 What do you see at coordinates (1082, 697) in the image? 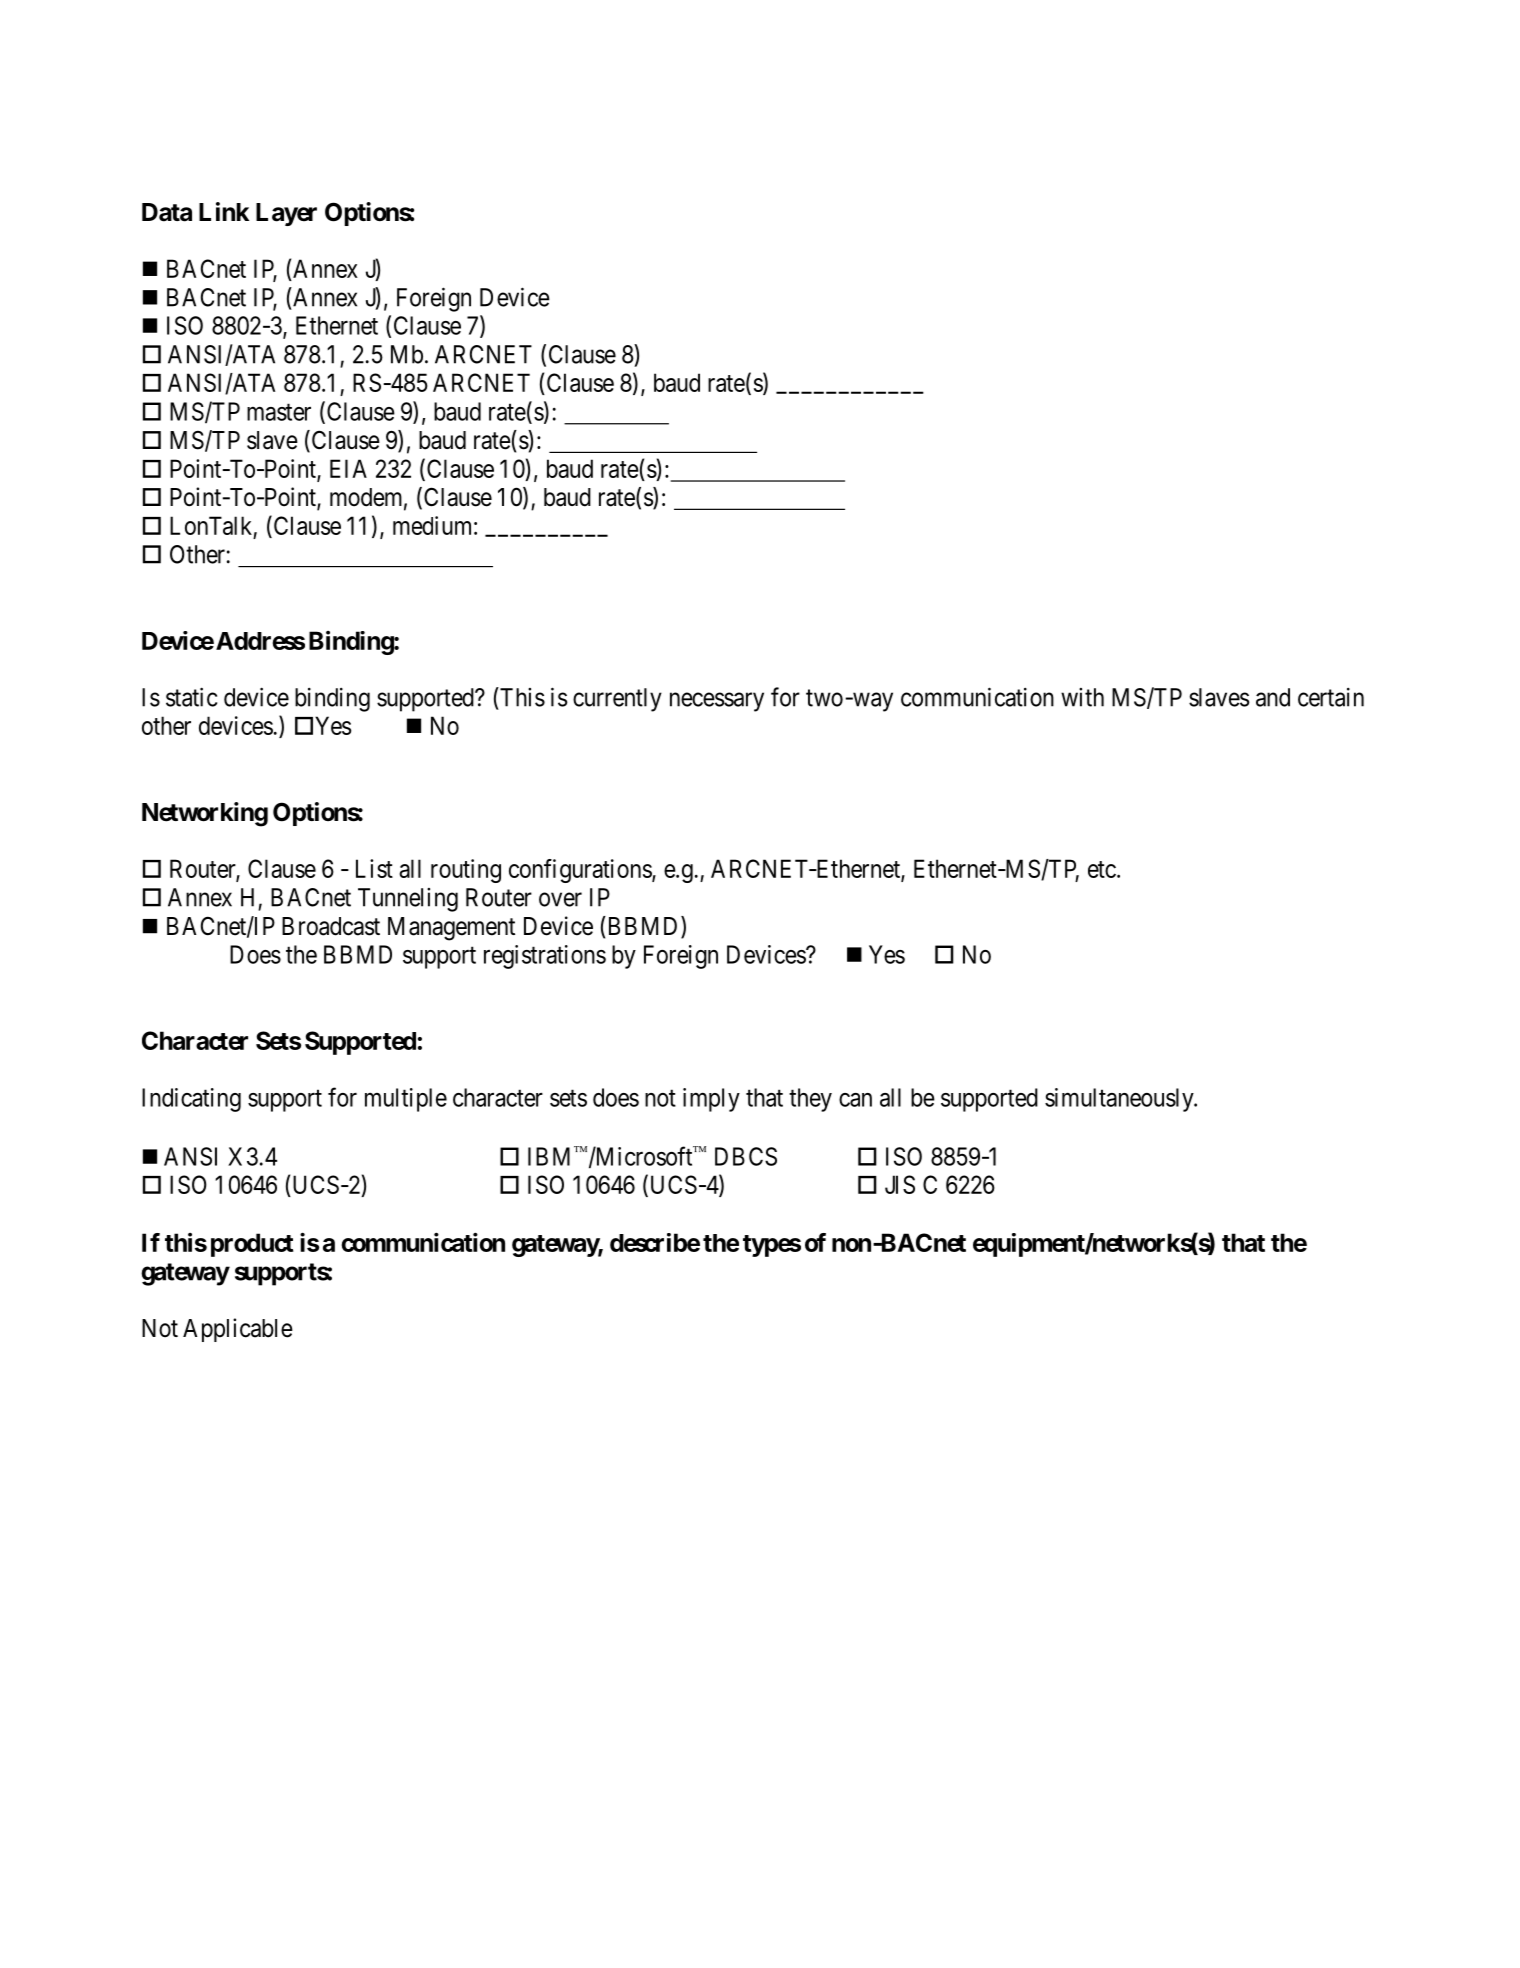
I see `with` at bounding box center [1082, 697].
